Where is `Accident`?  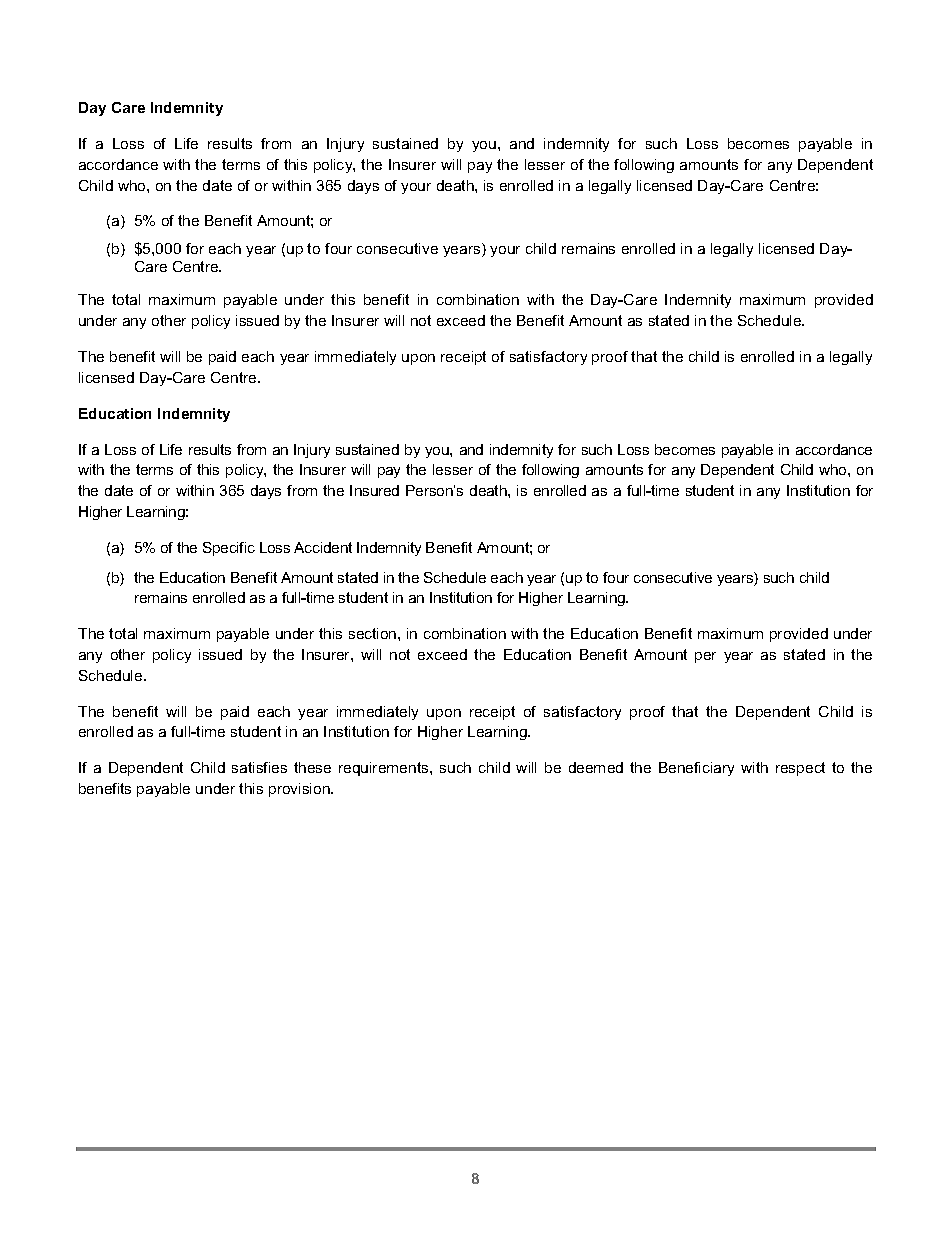
Accident is located at coordinates (323, 547).
